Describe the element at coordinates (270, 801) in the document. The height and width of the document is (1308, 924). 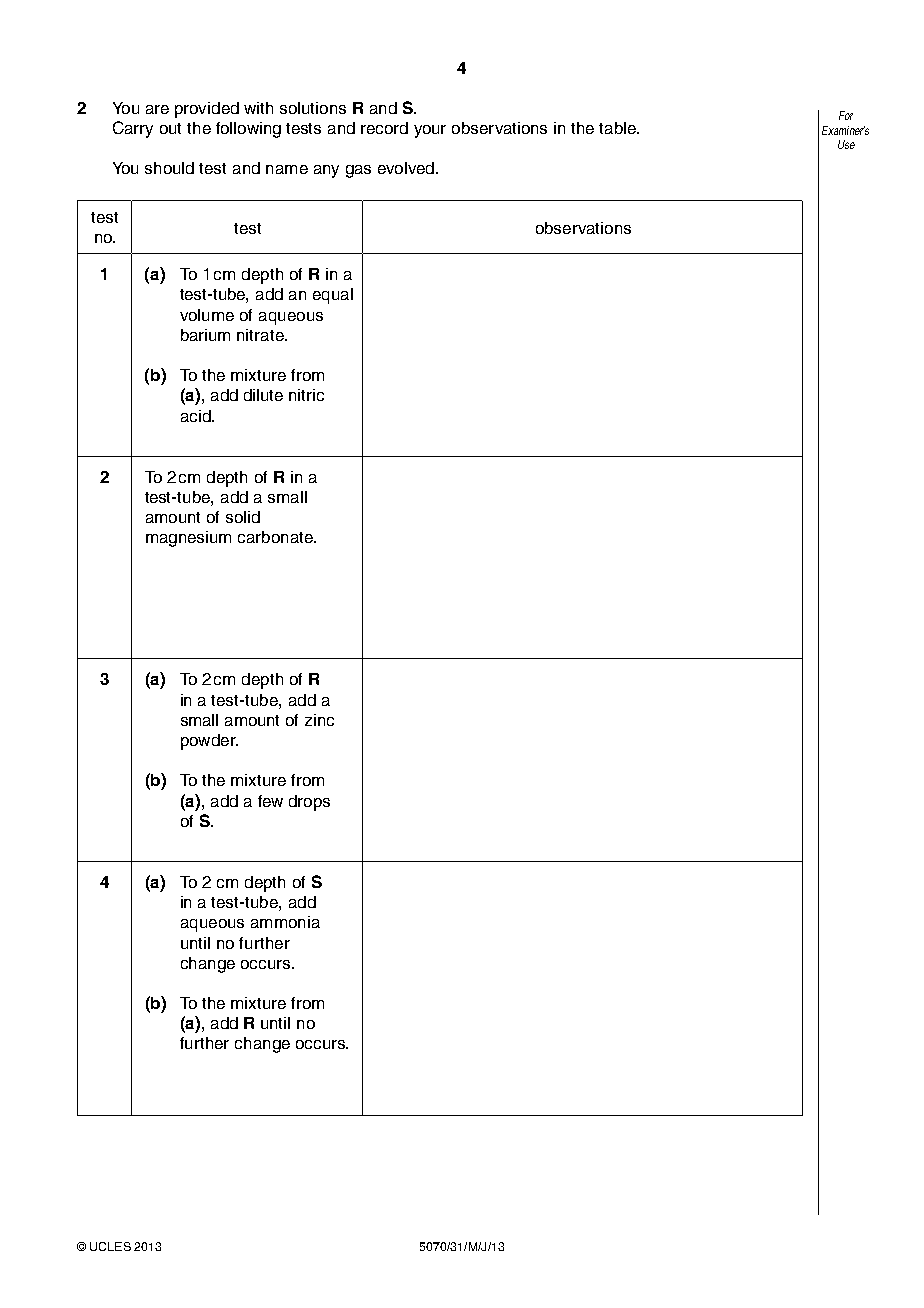
I see `few` at that location.
